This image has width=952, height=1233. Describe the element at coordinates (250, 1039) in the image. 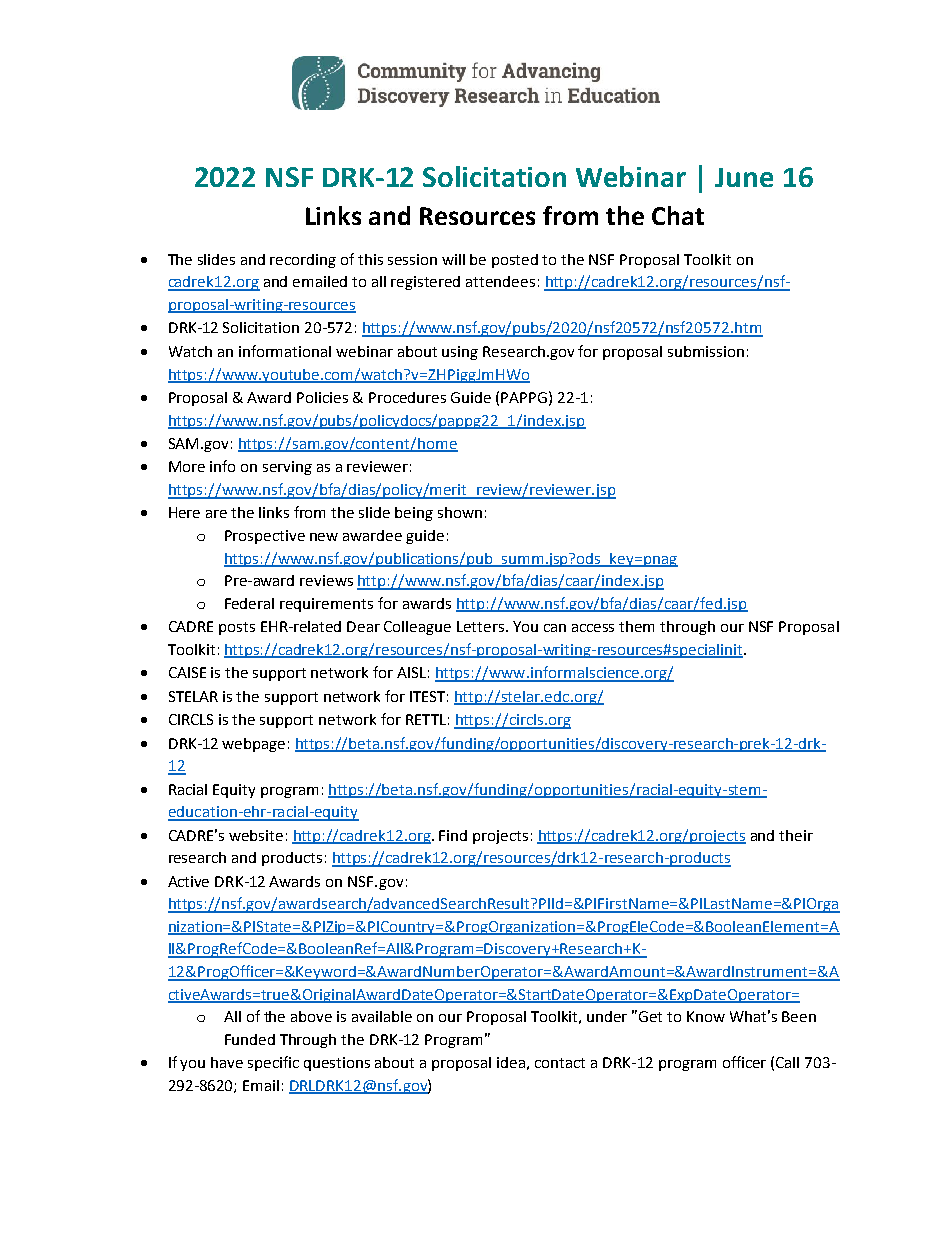

I see `Funded` at that location.
